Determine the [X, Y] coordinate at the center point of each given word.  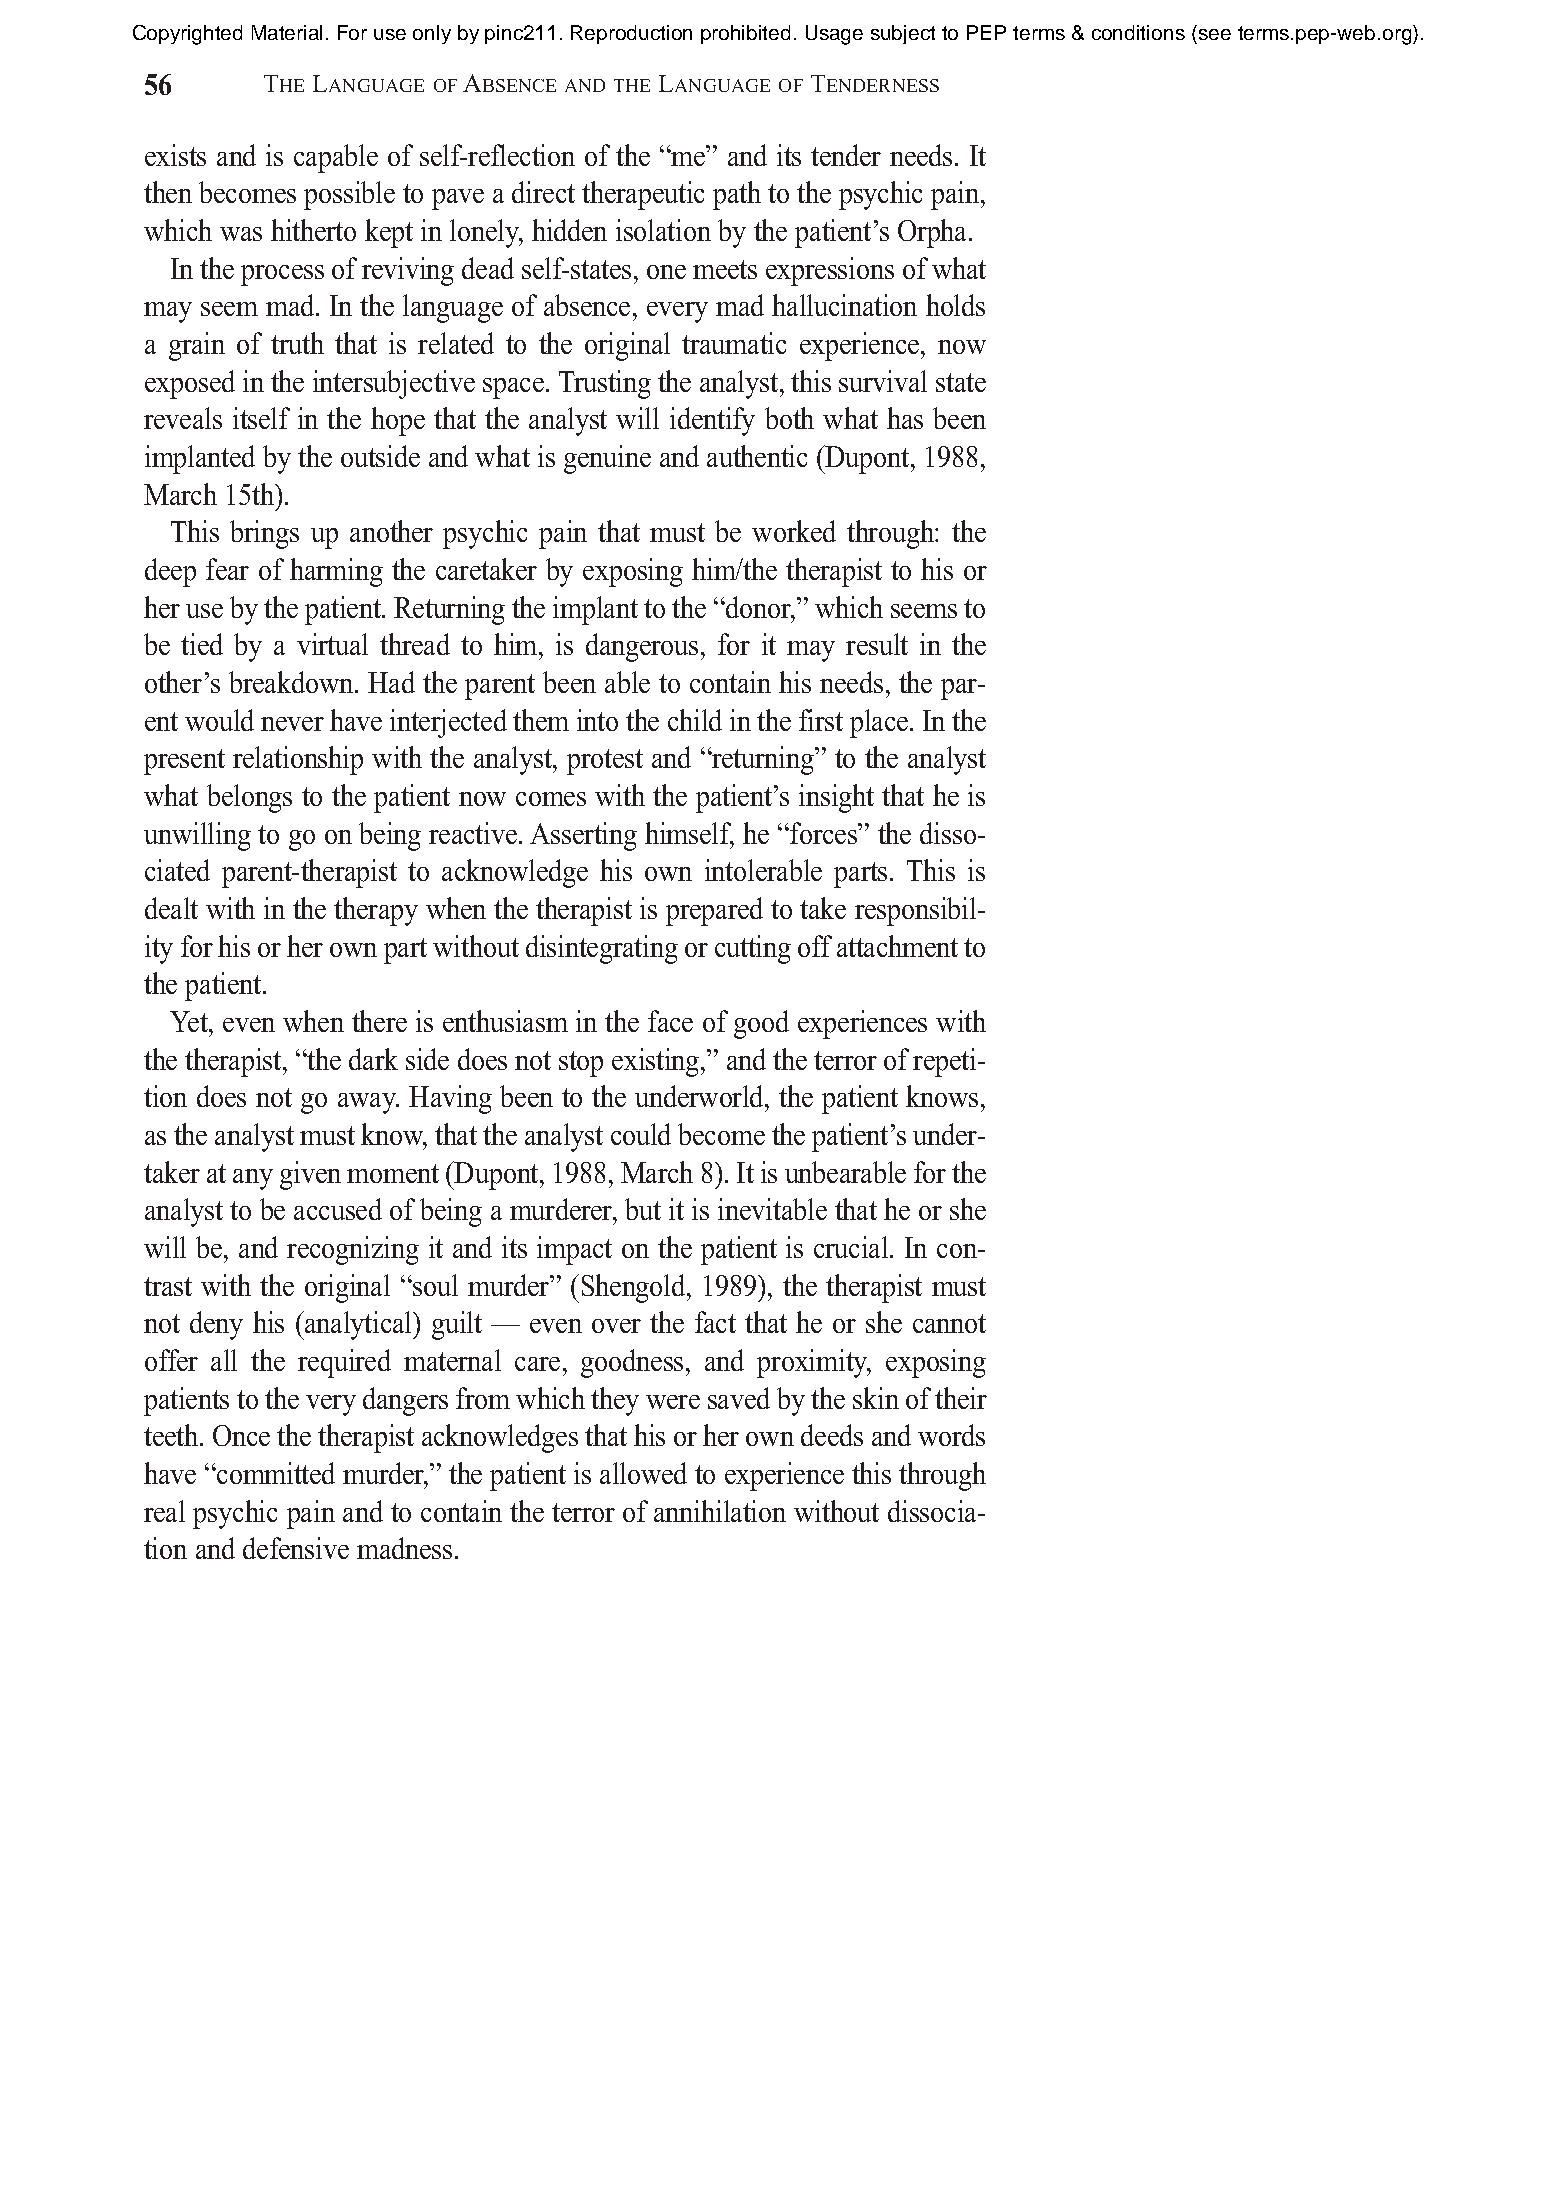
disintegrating [602, 949]
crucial [851, 1247]
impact [574, 1250]
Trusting [605, 384]
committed [275, 1473]
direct [543, 192]
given [310, 1175]
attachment [897, 946]
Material [287, 32]
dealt [171, 908]
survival [883, 381]
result [877, 644]
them [541, 720]
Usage [834, 35]
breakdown [291, 682]
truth [297, 343]
